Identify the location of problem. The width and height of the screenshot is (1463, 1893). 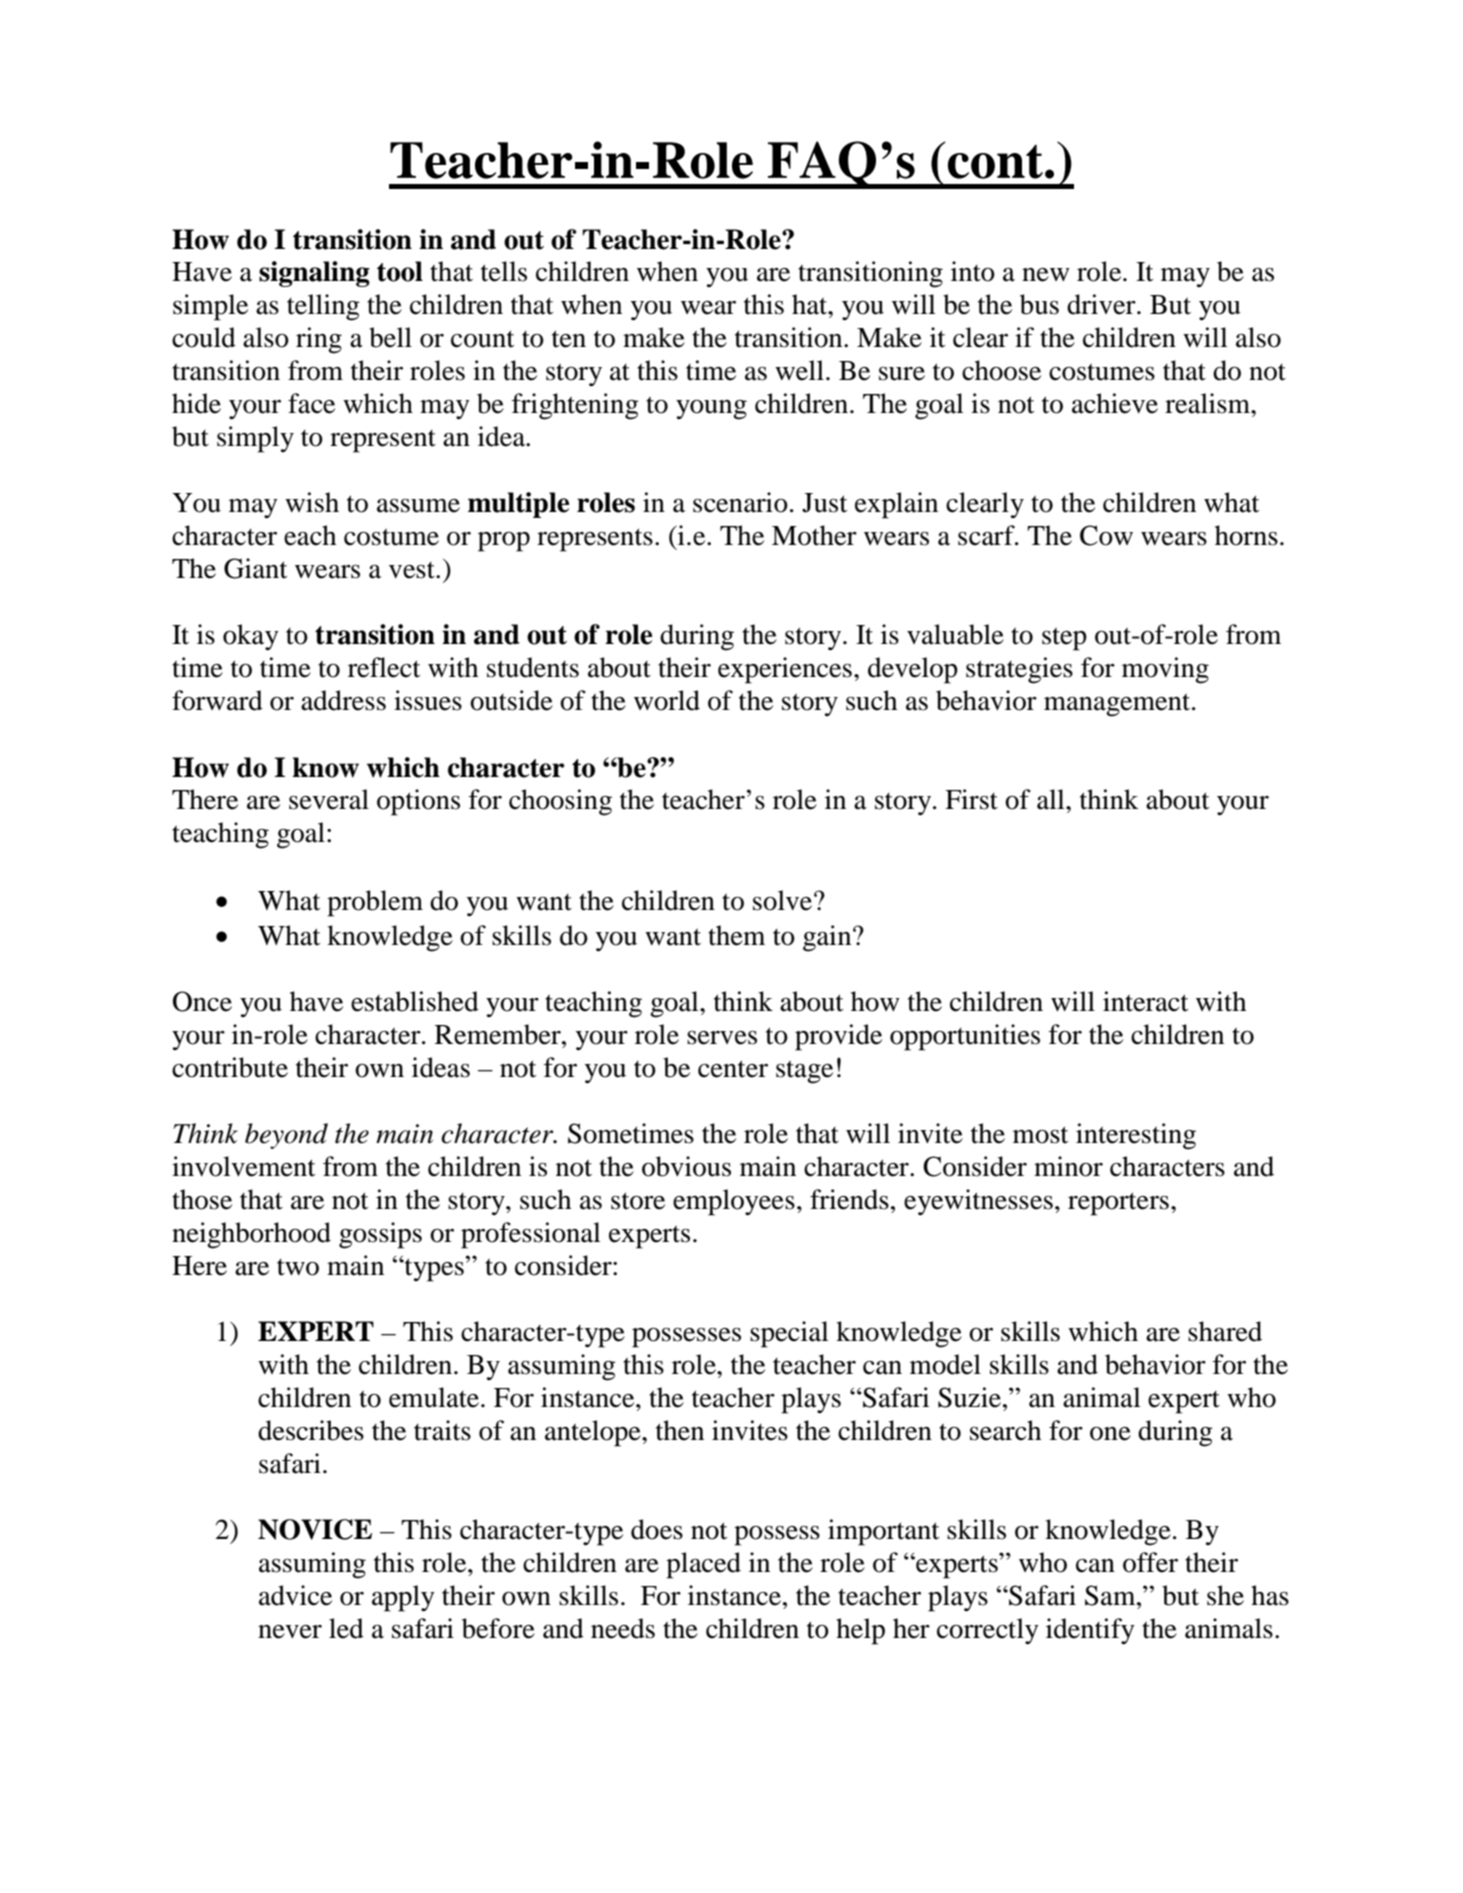
(375, 903).
